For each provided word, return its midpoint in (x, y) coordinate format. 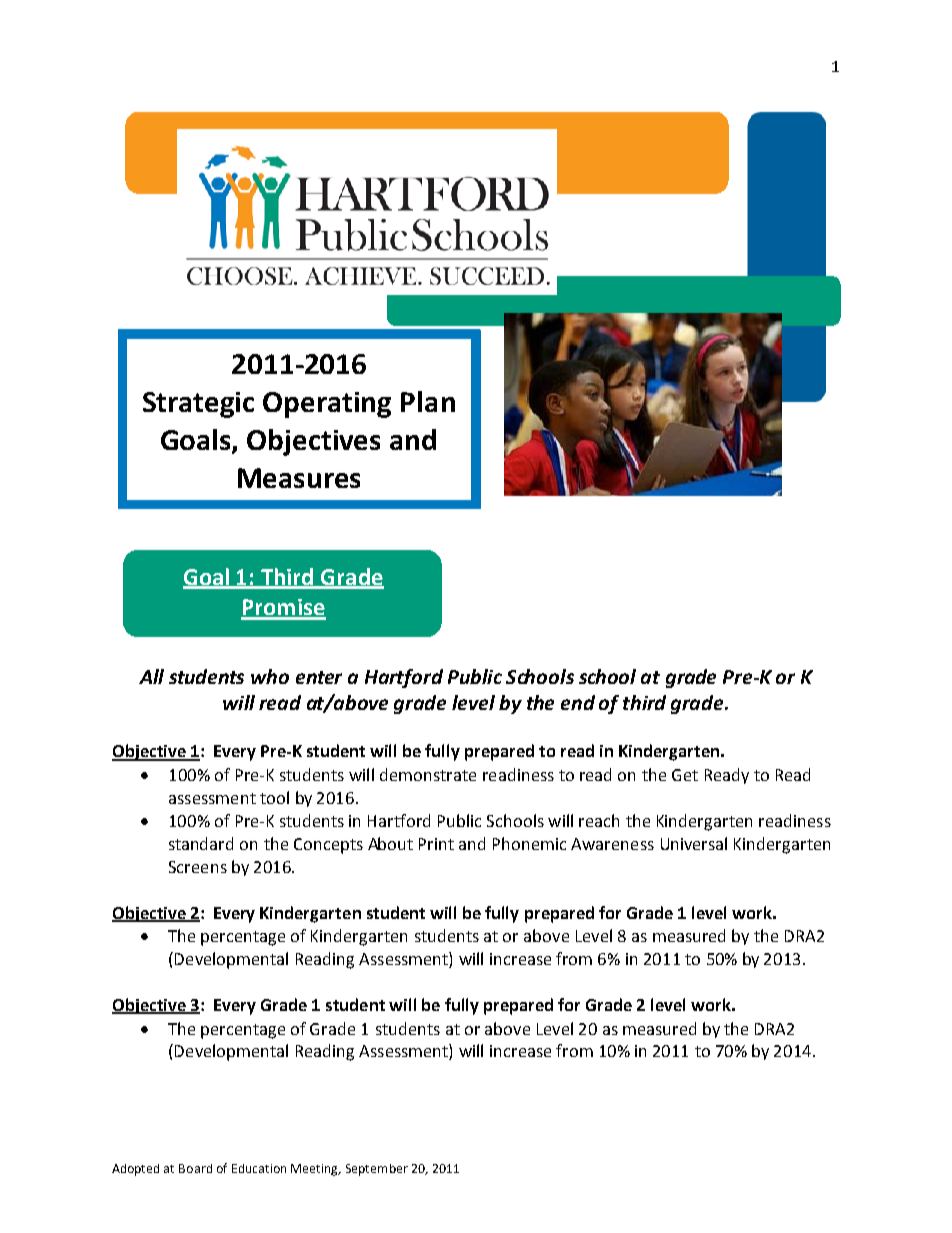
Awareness (612, 844)
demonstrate (428, 774)
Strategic (198, 405)
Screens (198, 867)
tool (274, 797)
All (151, 676)
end (578, 702)
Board (195, 1168)
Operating (327, 405)
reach (599, 820)
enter (319, 677)
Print (436, 844)
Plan (428, 401)
